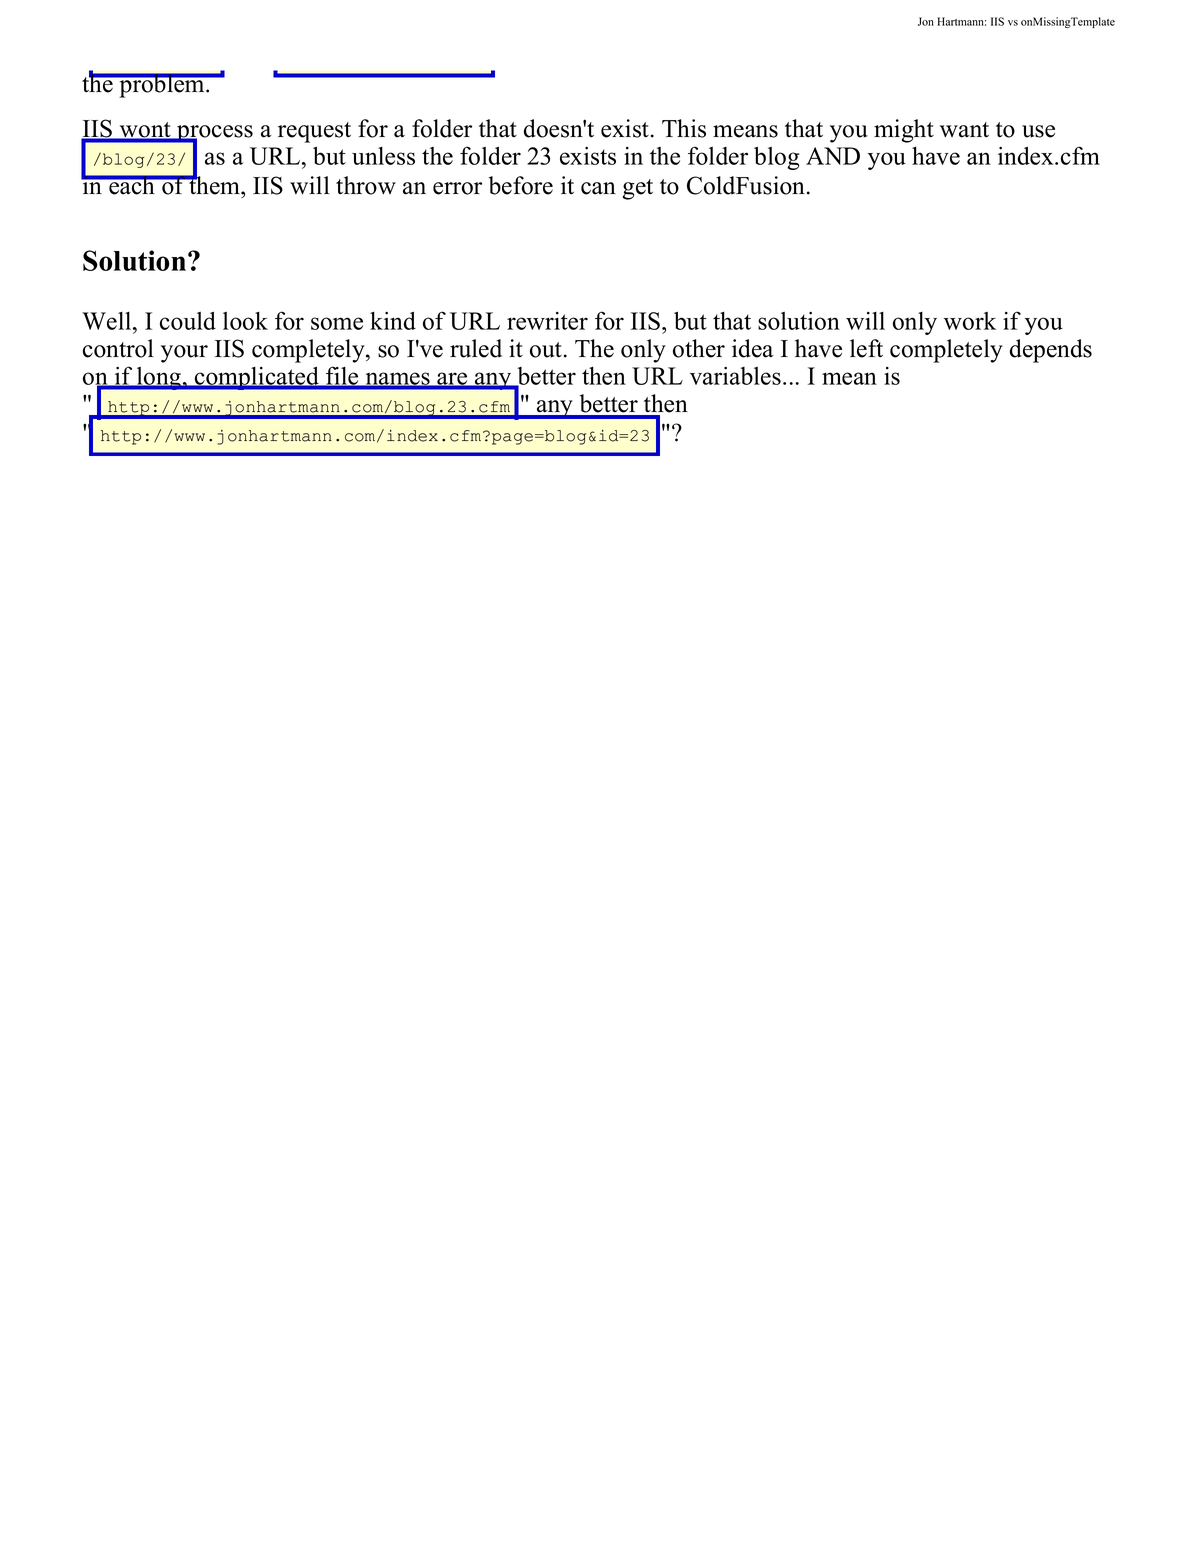  What do you see at coordinates (638, 189) in the page?
I see `get` at bounding box center [638, 189].
